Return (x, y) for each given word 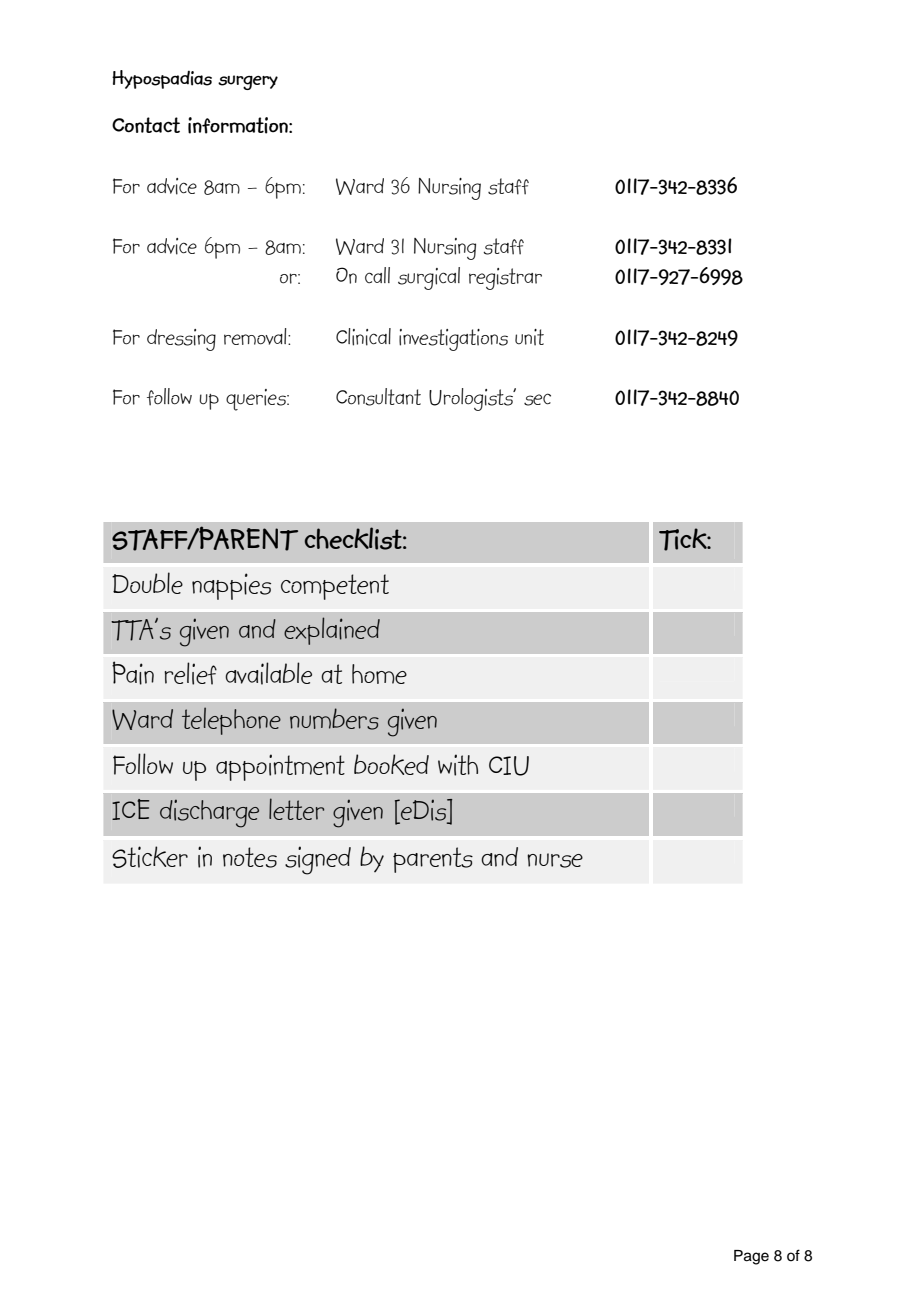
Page (751, 1257)
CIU (509, 766)
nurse (555, 860)
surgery (248, 82)
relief (190, 673)
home (379, 674)
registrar (505, 279)
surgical (429, 278)
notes (250, 857)
